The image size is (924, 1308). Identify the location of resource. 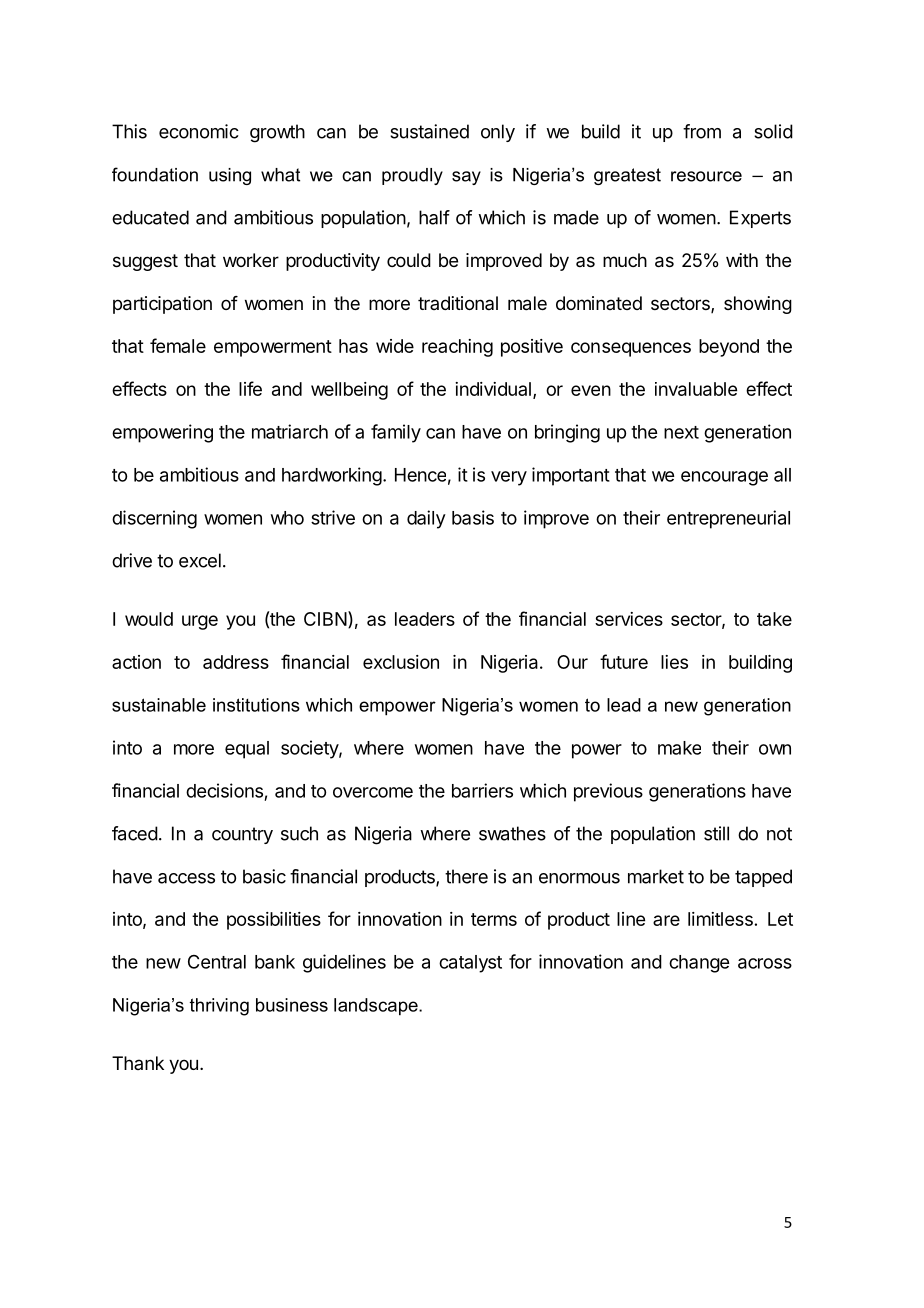
(706, 176).
